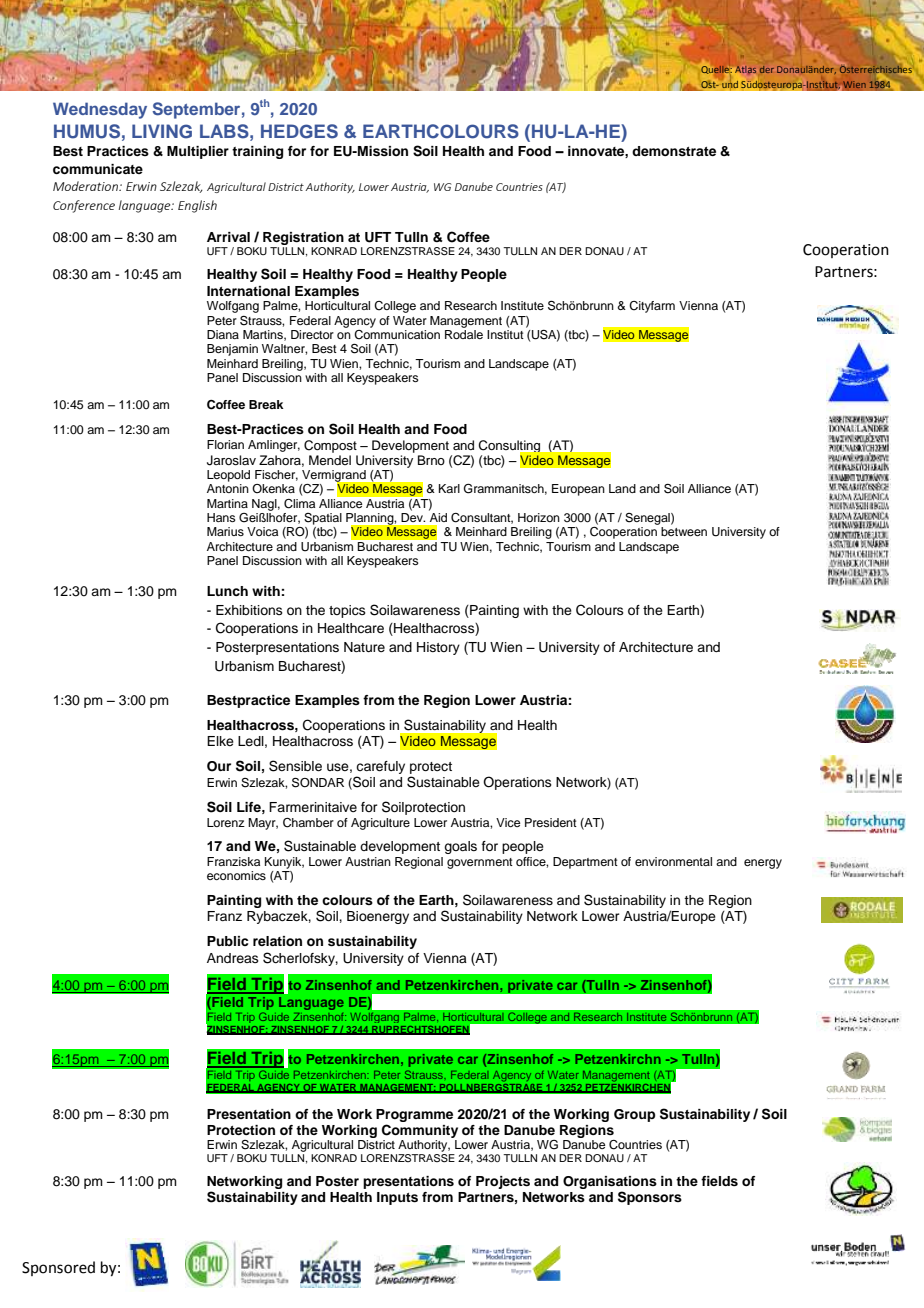 The image size is (924, 1308). I want to click on Sponsored, so click(58, 1268).
